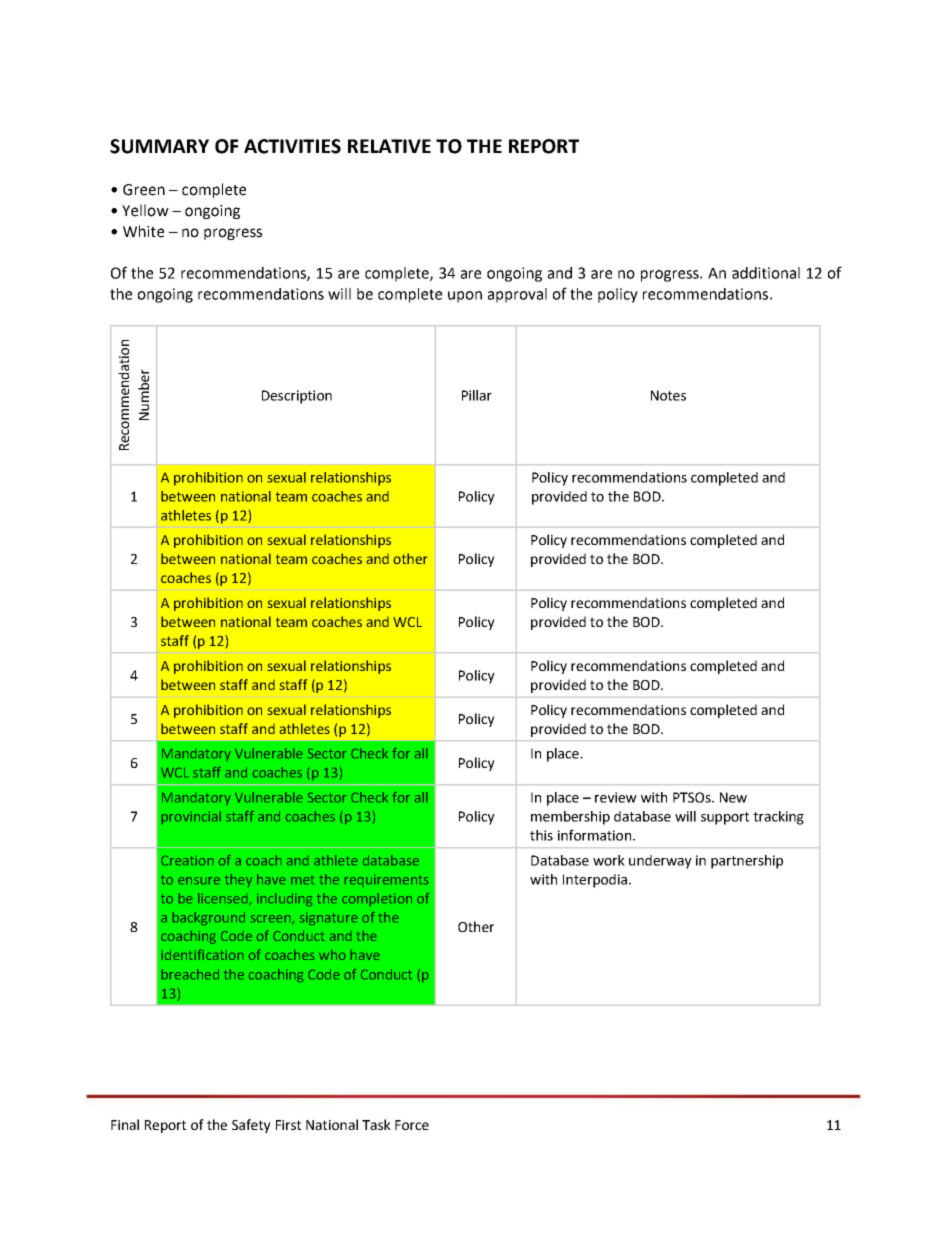 This image has height=1233, width=952. Describe the element at coordinates (766, 273) in the image. I see `additional` at that location.
